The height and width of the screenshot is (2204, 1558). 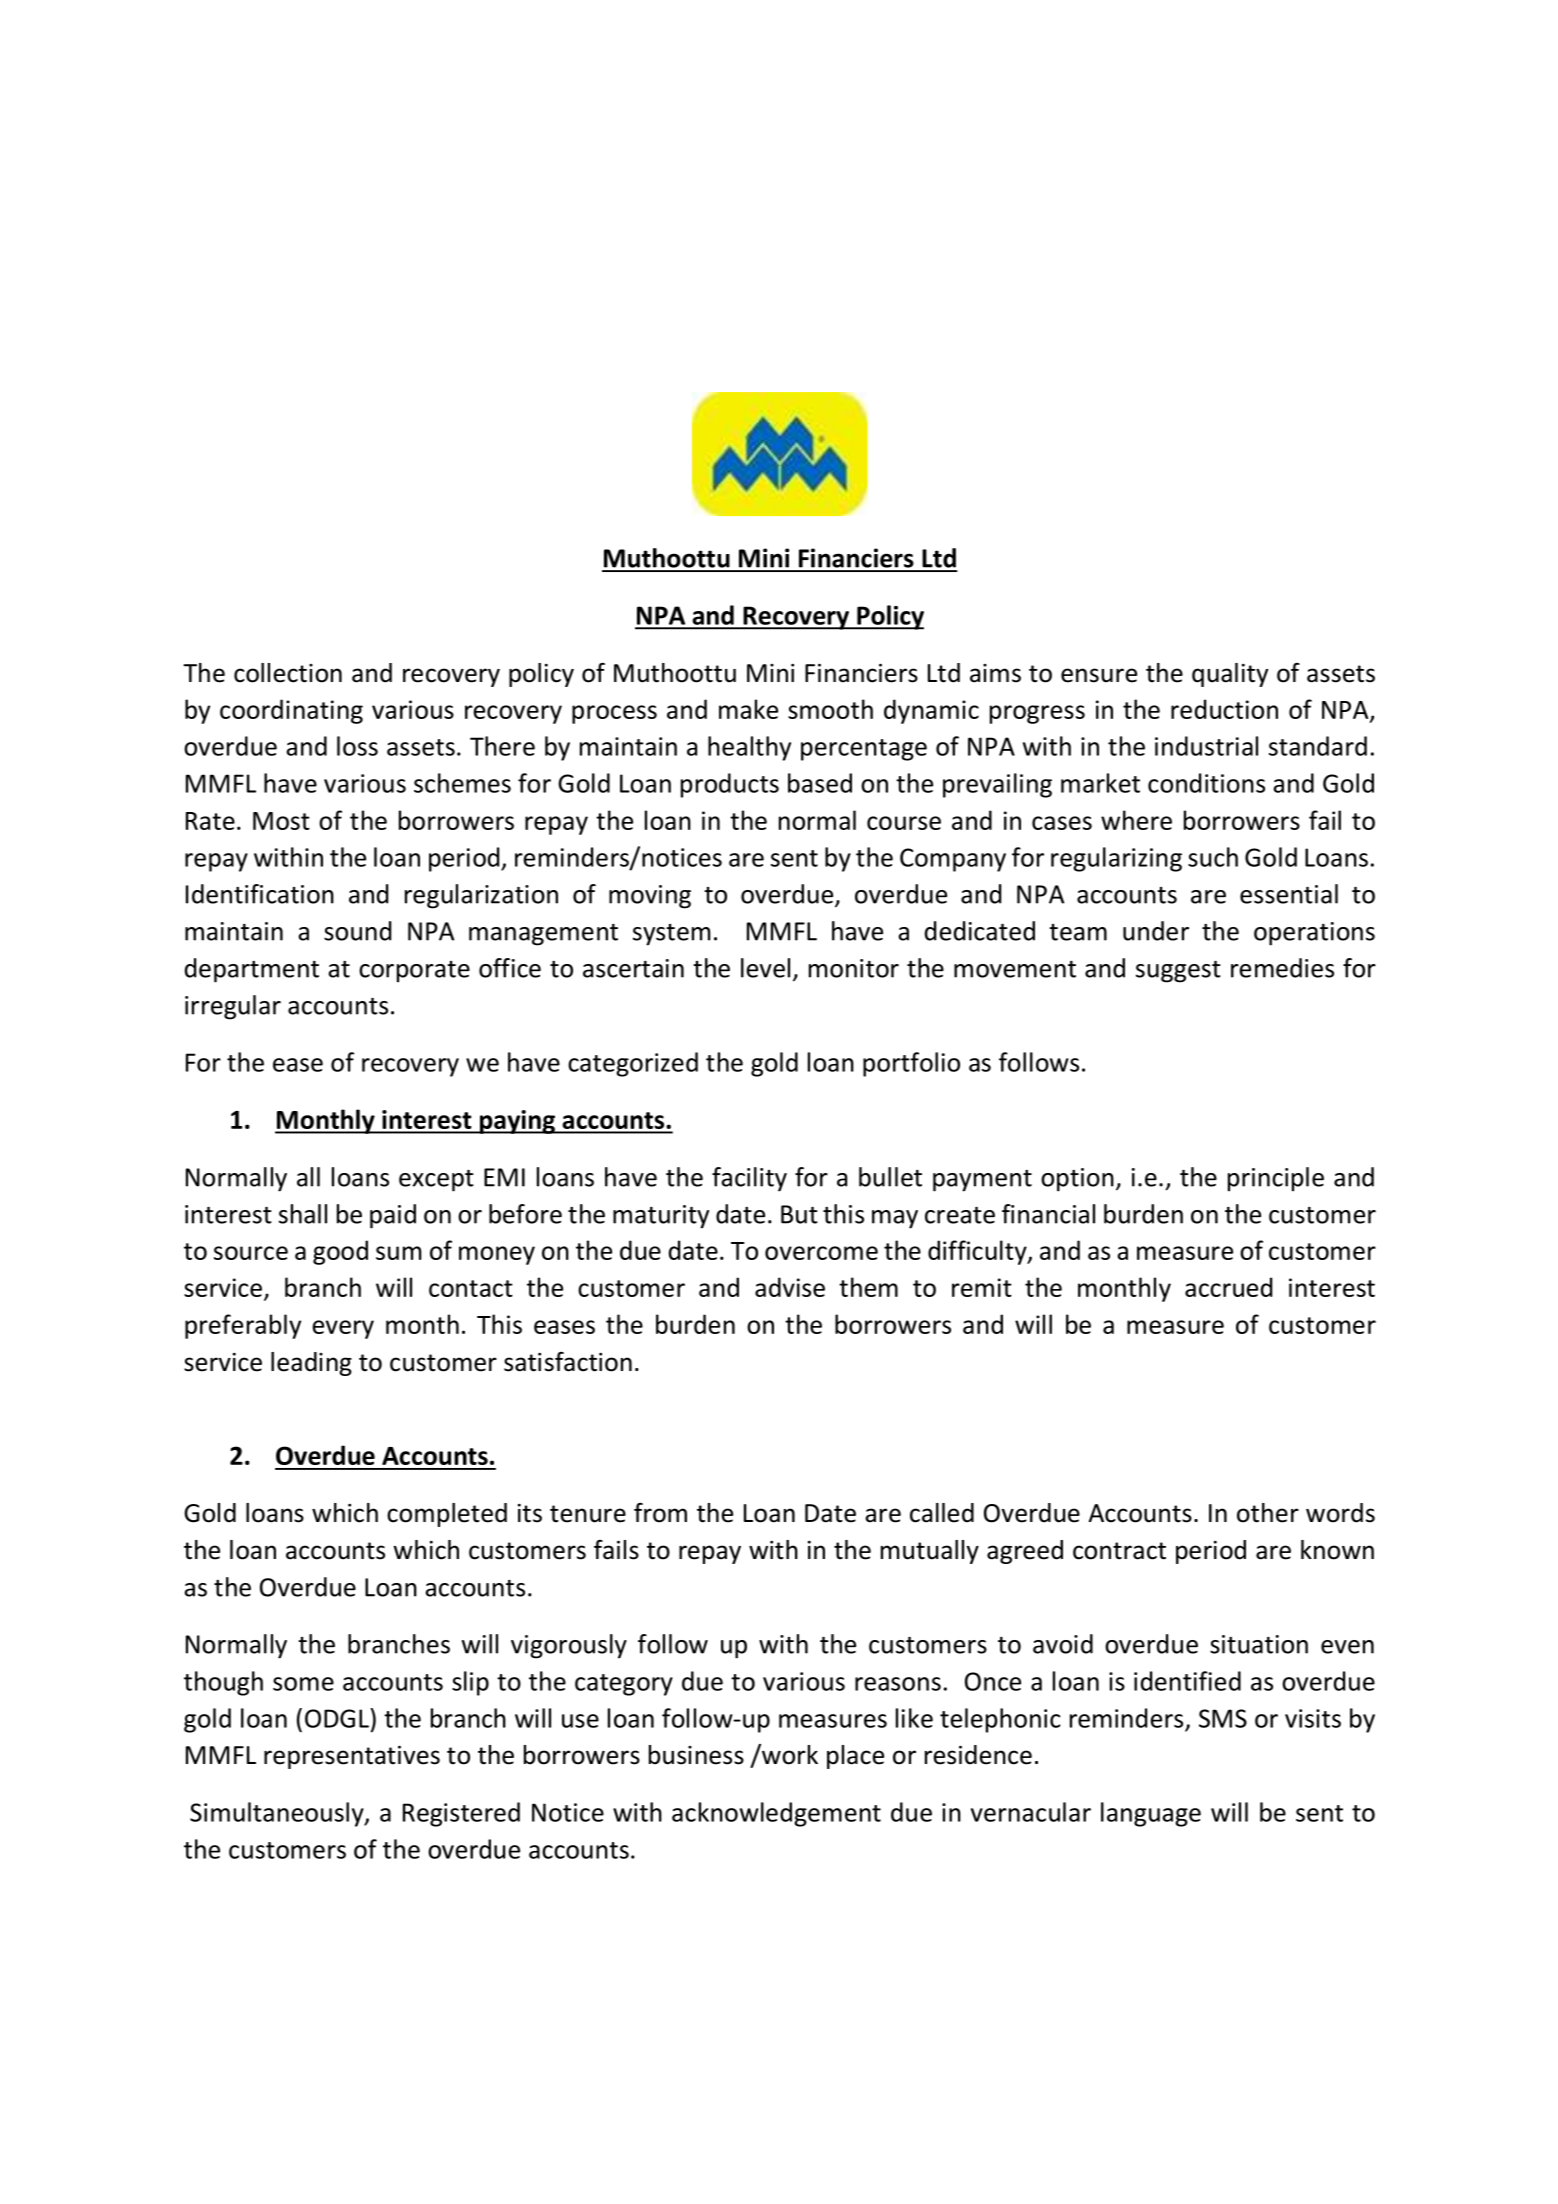 What do you see at coordinates (436, 1181) in the screenshot?
I see `except` at bounding box center [436, 1181].
